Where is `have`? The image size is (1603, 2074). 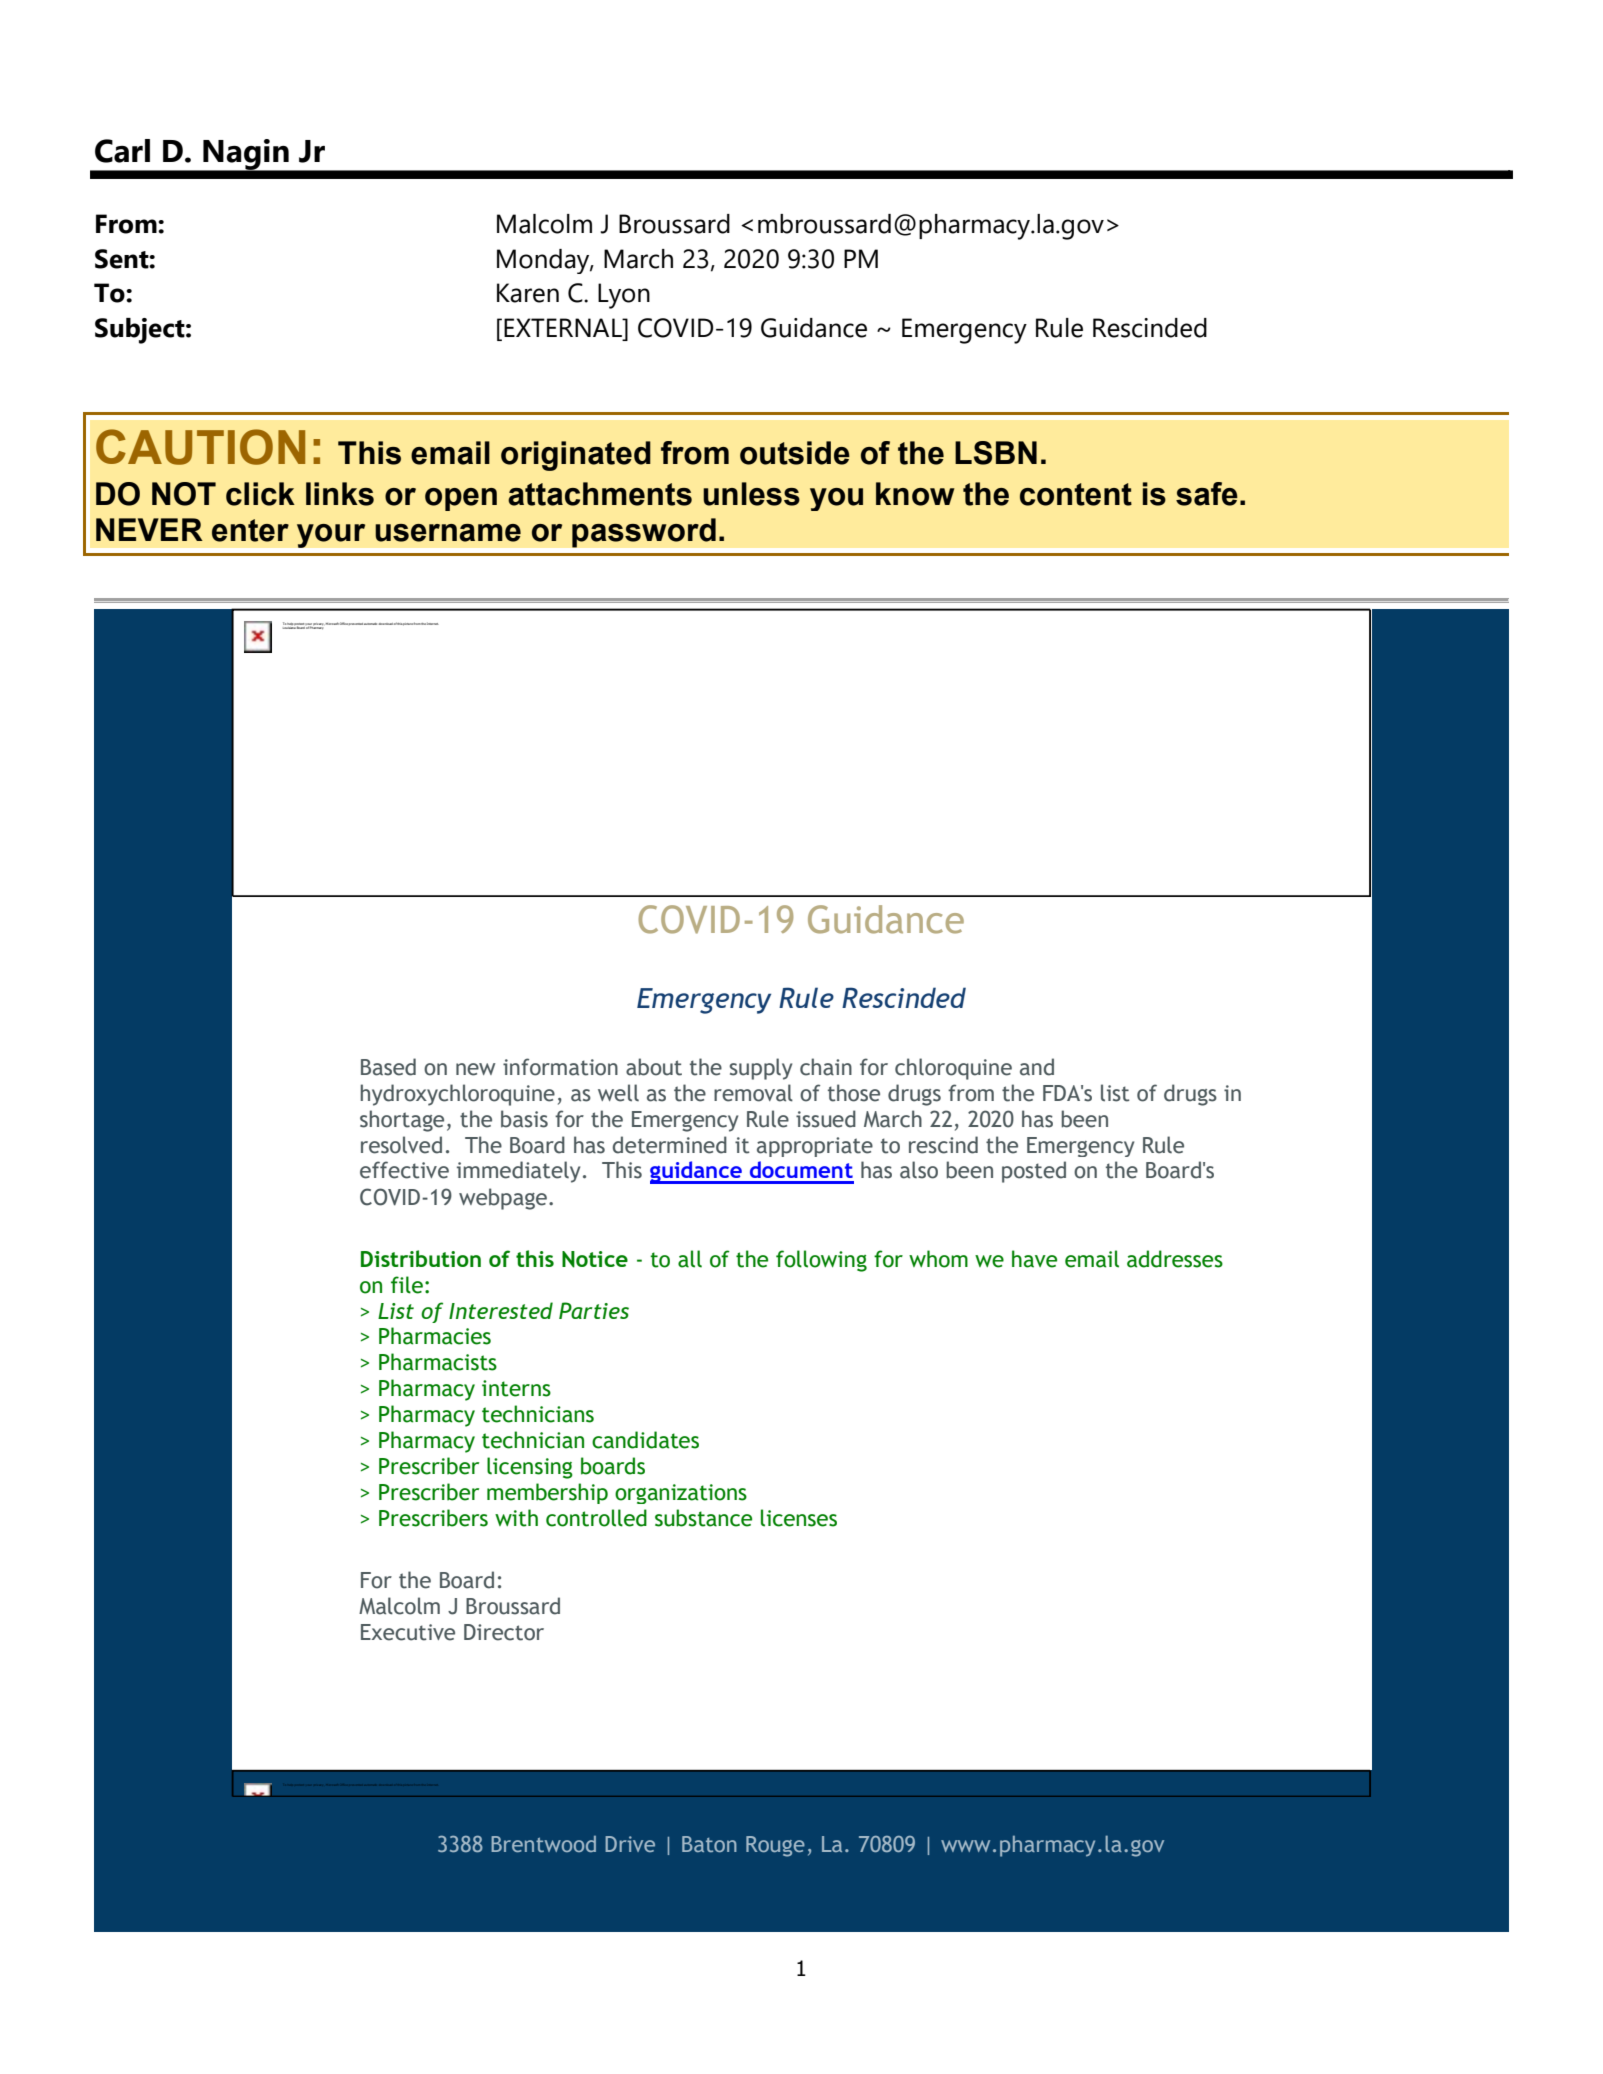 have is located at coordinates (1034, 1259).
